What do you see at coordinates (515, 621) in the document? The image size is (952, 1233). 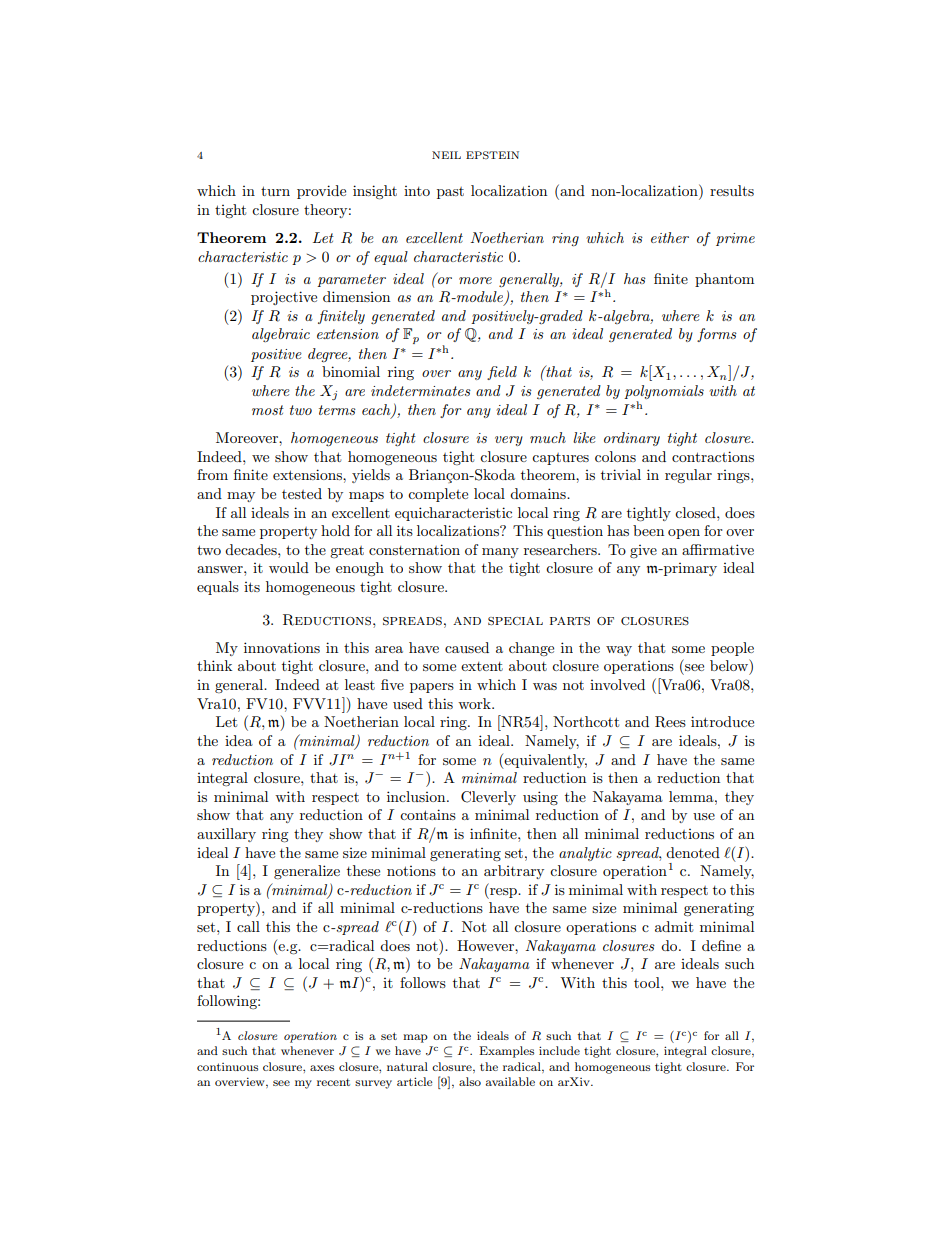 I see `special` at bounding box center [515, 621].
